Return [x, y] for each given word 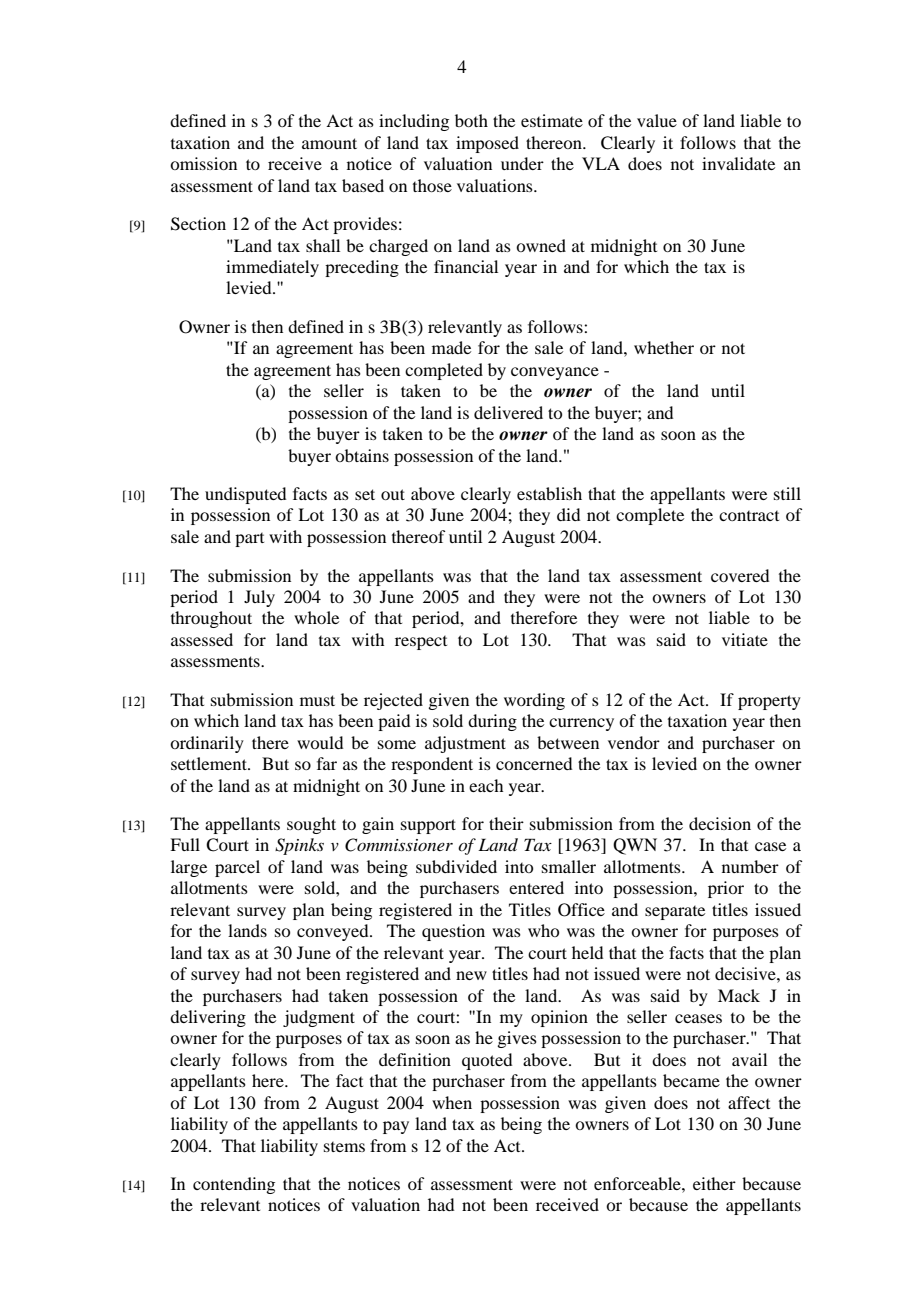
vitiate [745, 639]
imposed [487, 144]
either [714, 1183]
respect [421, 643]
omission [203, 163]
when [452, 1102]
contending [234, 1185]
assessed [202, 639]
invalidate [738, 163]
